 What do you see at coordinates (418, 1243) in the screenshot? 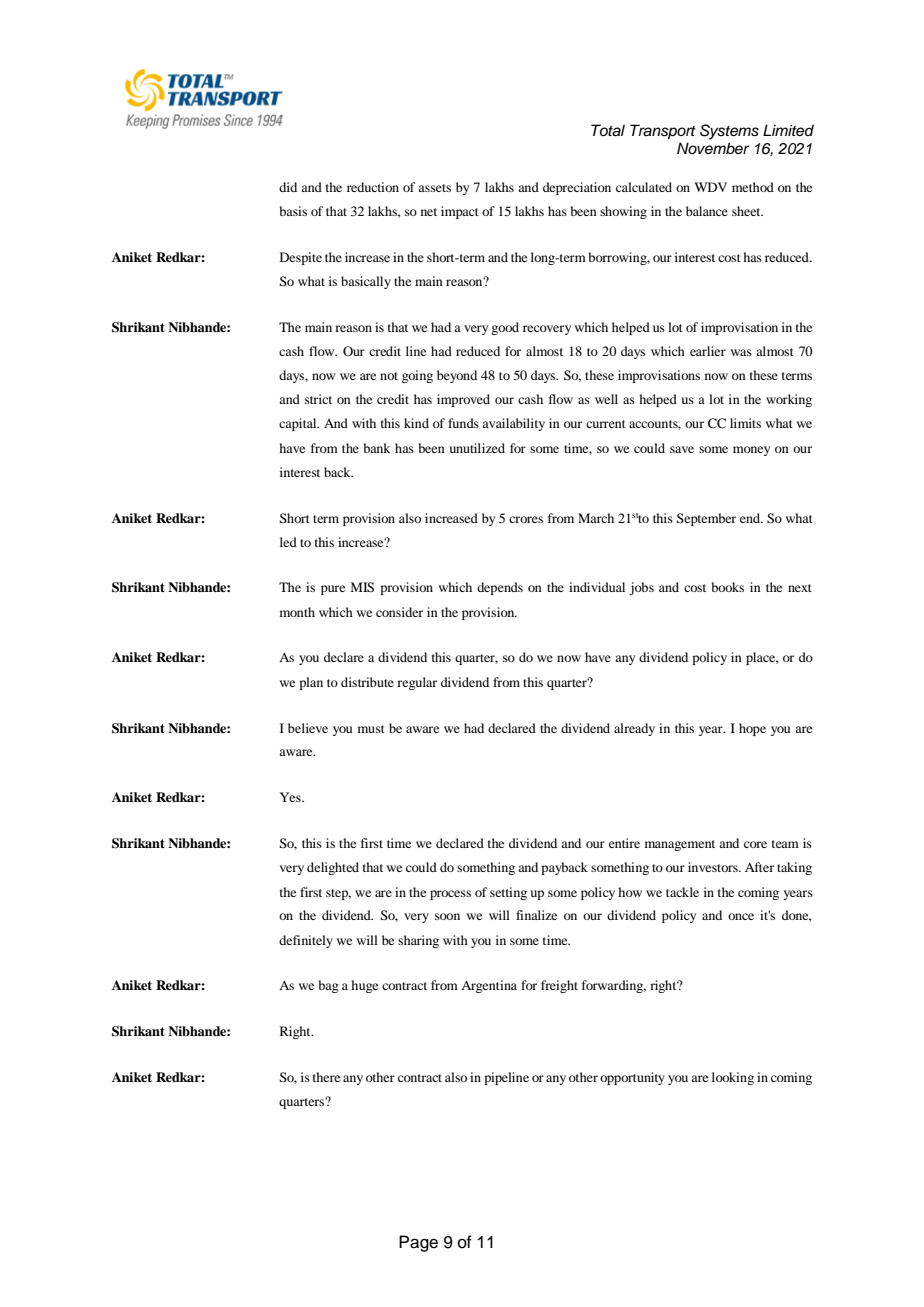
I see `Page` at bounding box center [418, 1243].
